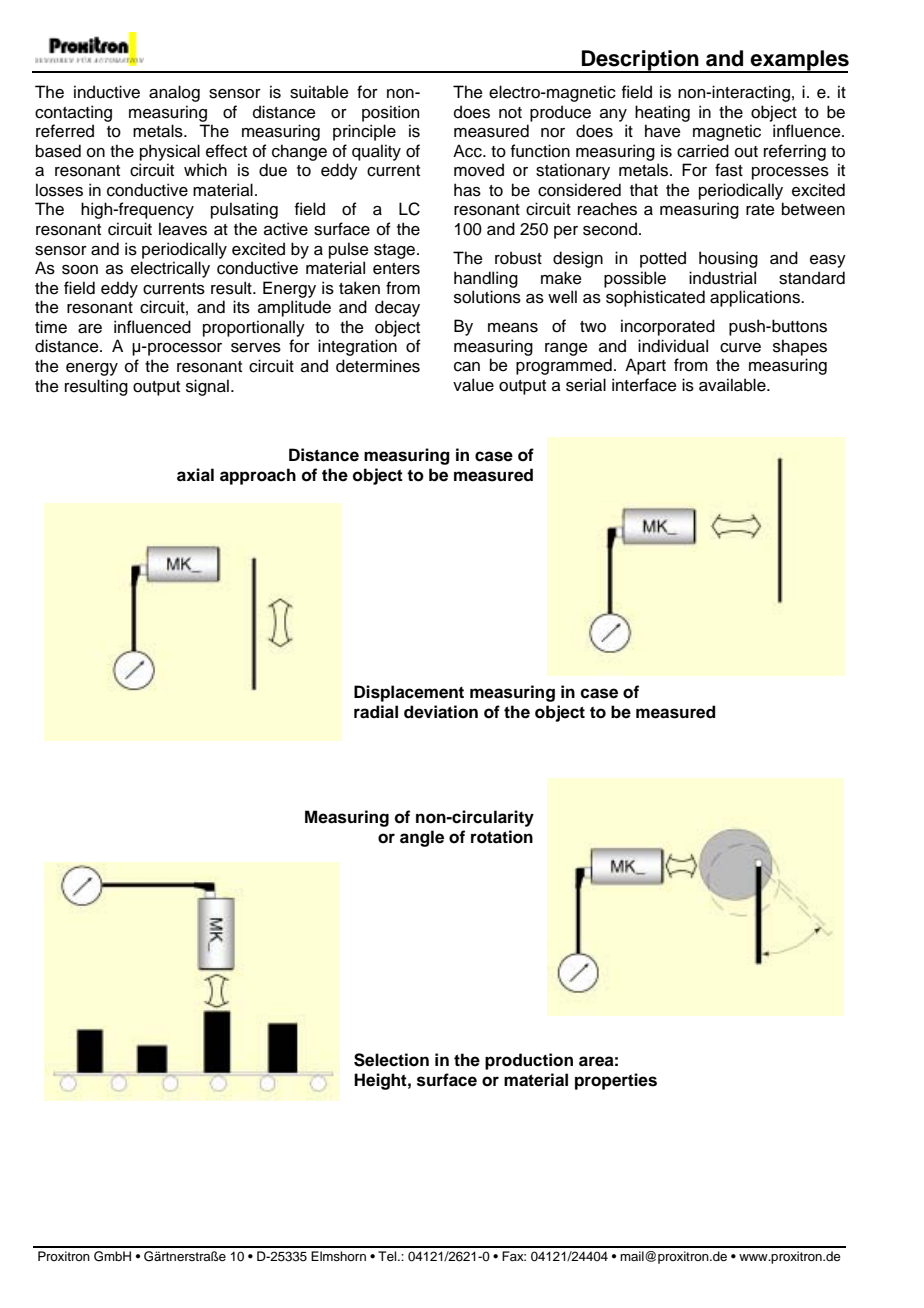 This screenshot has height=1308, width=924. What do you see at coordinates (195, 475) in the screenshot?
I see `axial` at bounding box center [195, 475].
